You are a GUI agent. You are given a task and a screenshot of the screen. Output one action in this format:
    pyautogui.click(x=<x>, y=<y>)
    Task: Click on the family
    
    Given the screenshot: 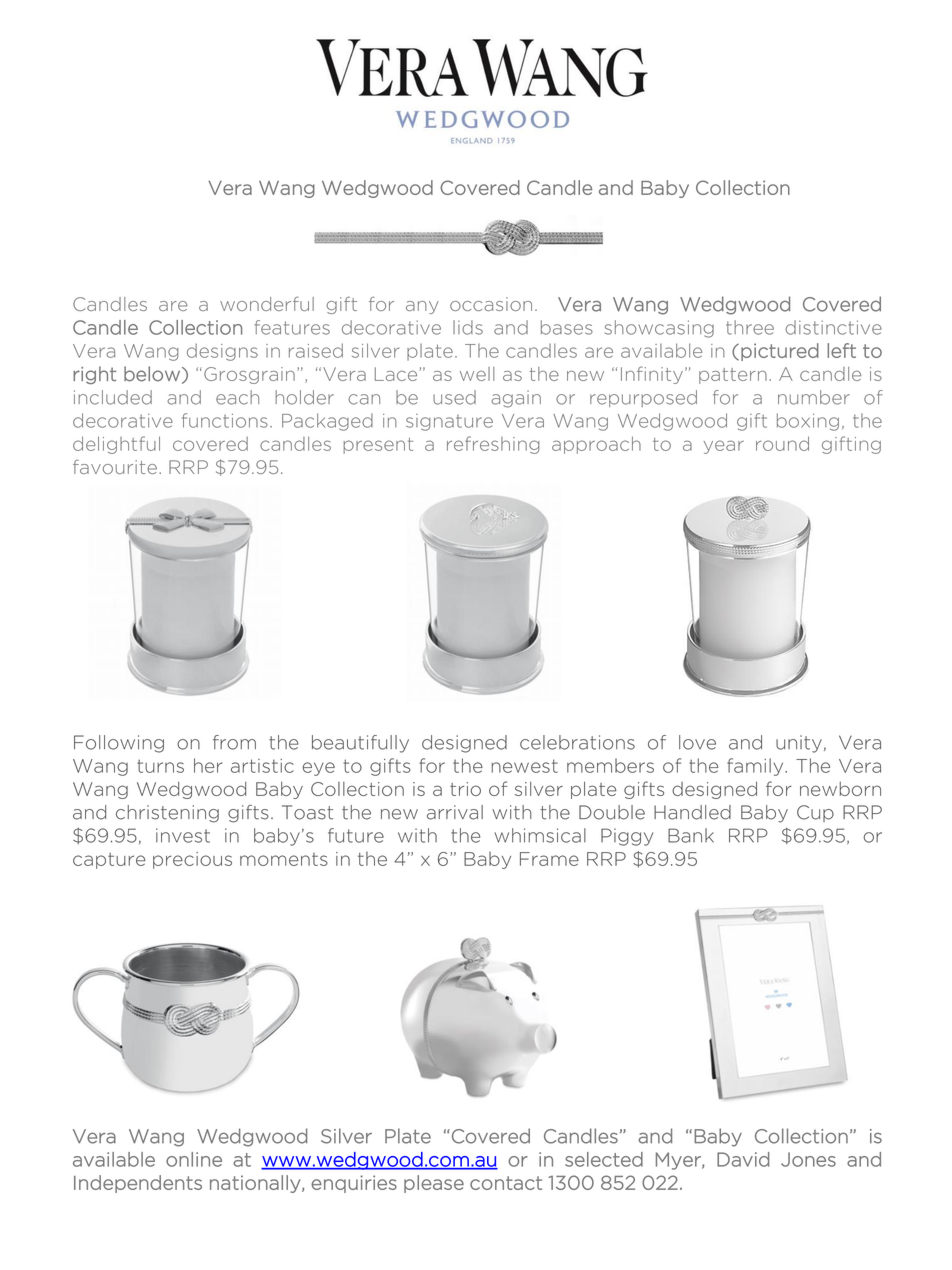 What is the action you would take?
    pyautogui.click(x=756, y=767)
